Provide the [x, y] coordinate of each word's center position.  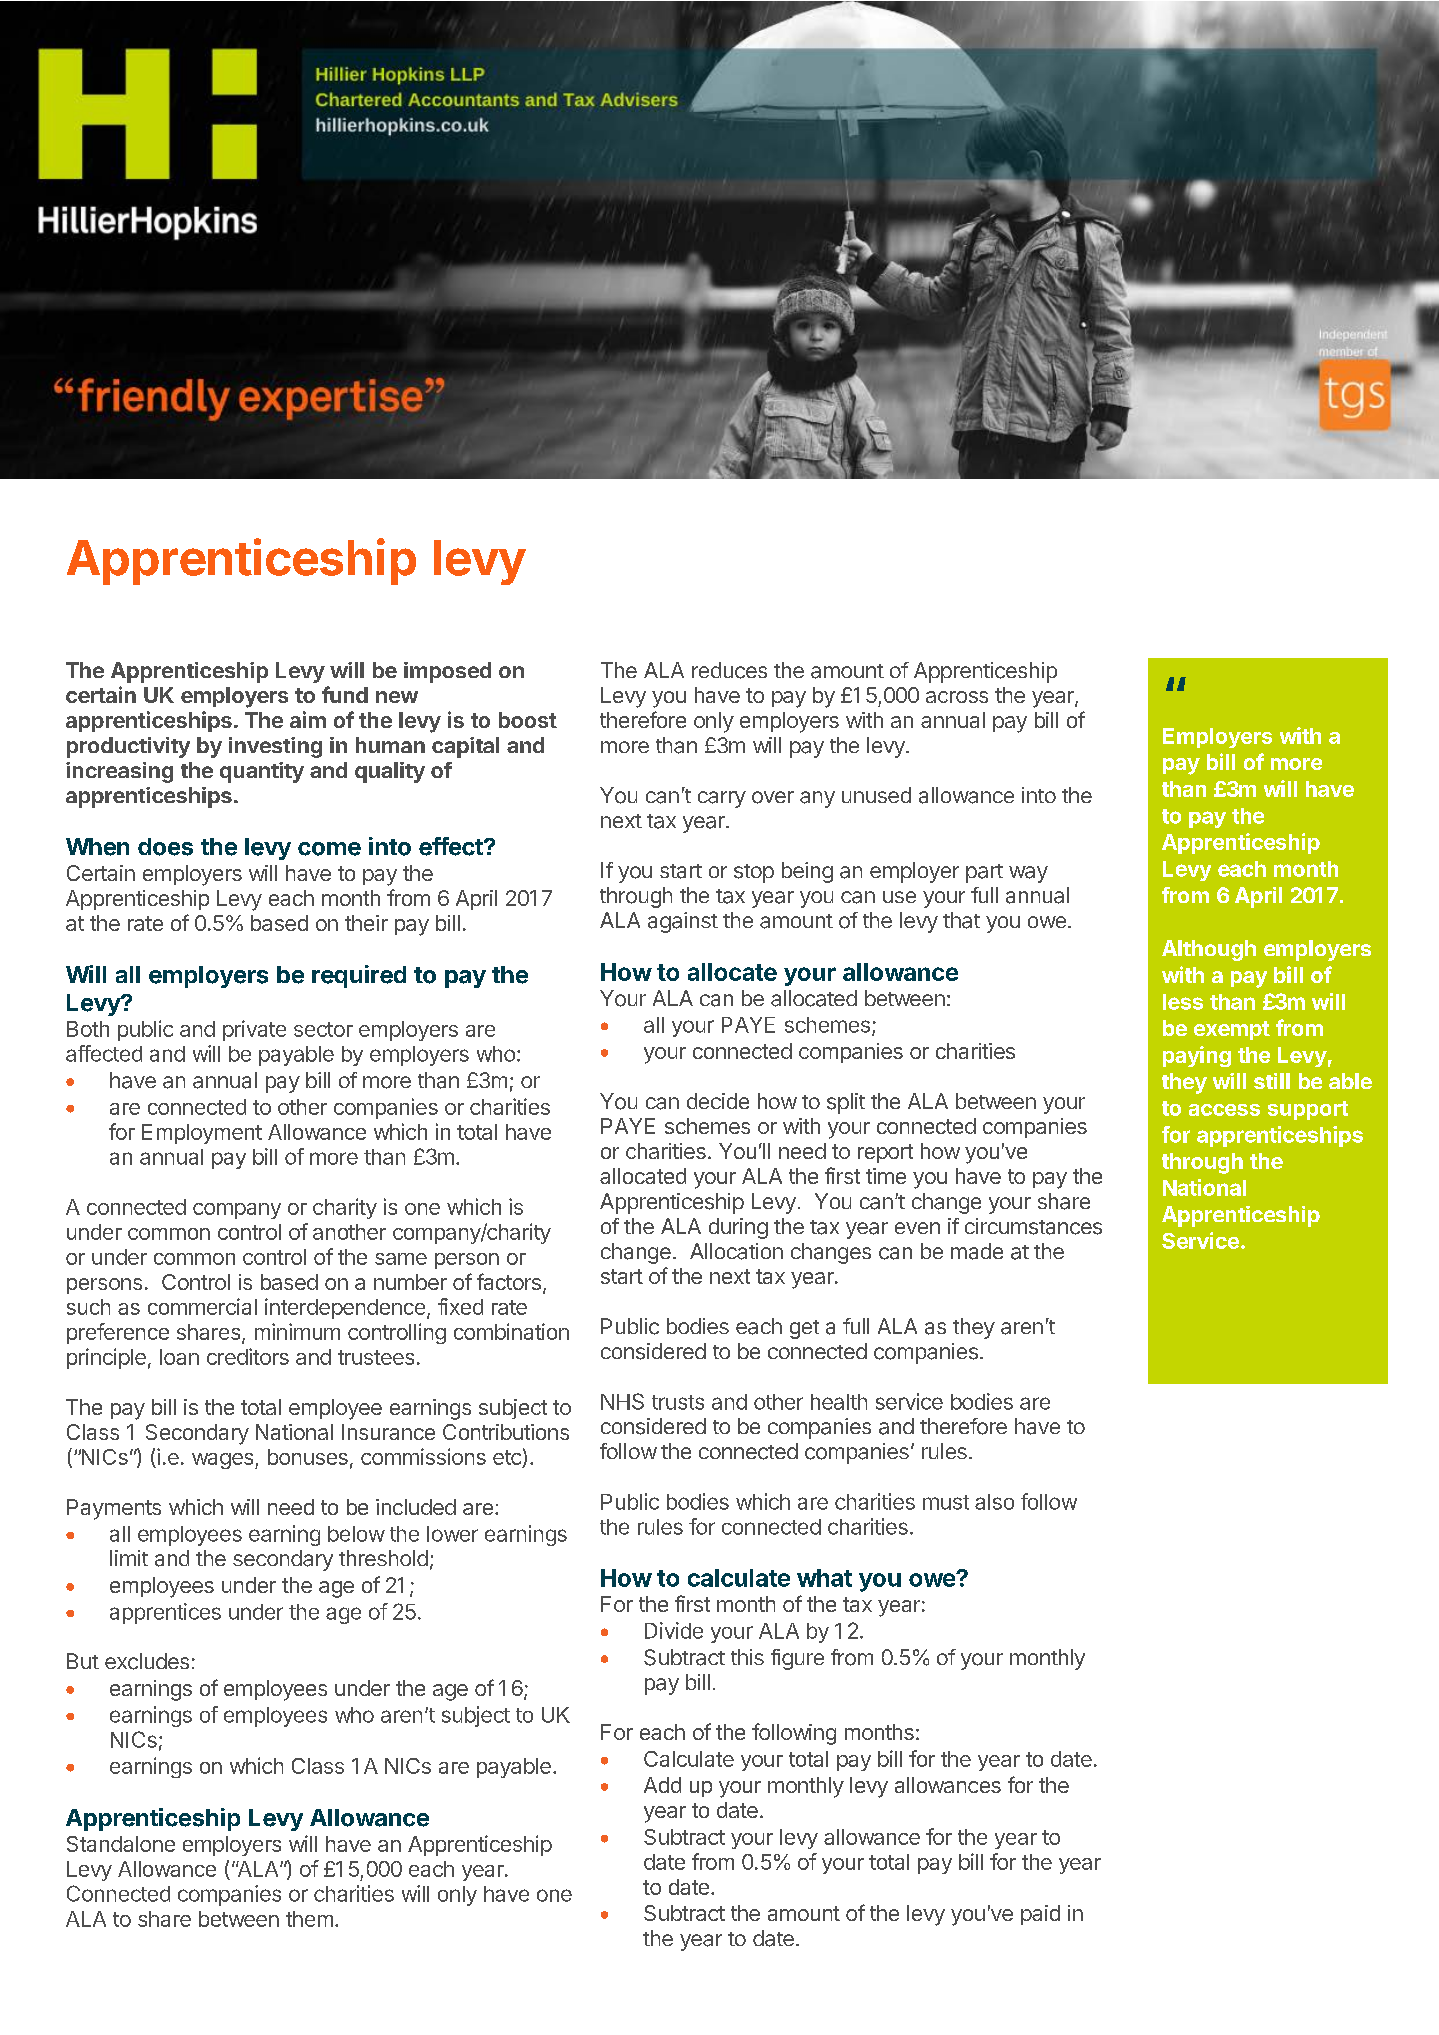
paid [1040, 1915]
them [309, 1919]
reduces [729, 670]
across [957, 697]
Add [662, 1785]
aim [308, 719]
